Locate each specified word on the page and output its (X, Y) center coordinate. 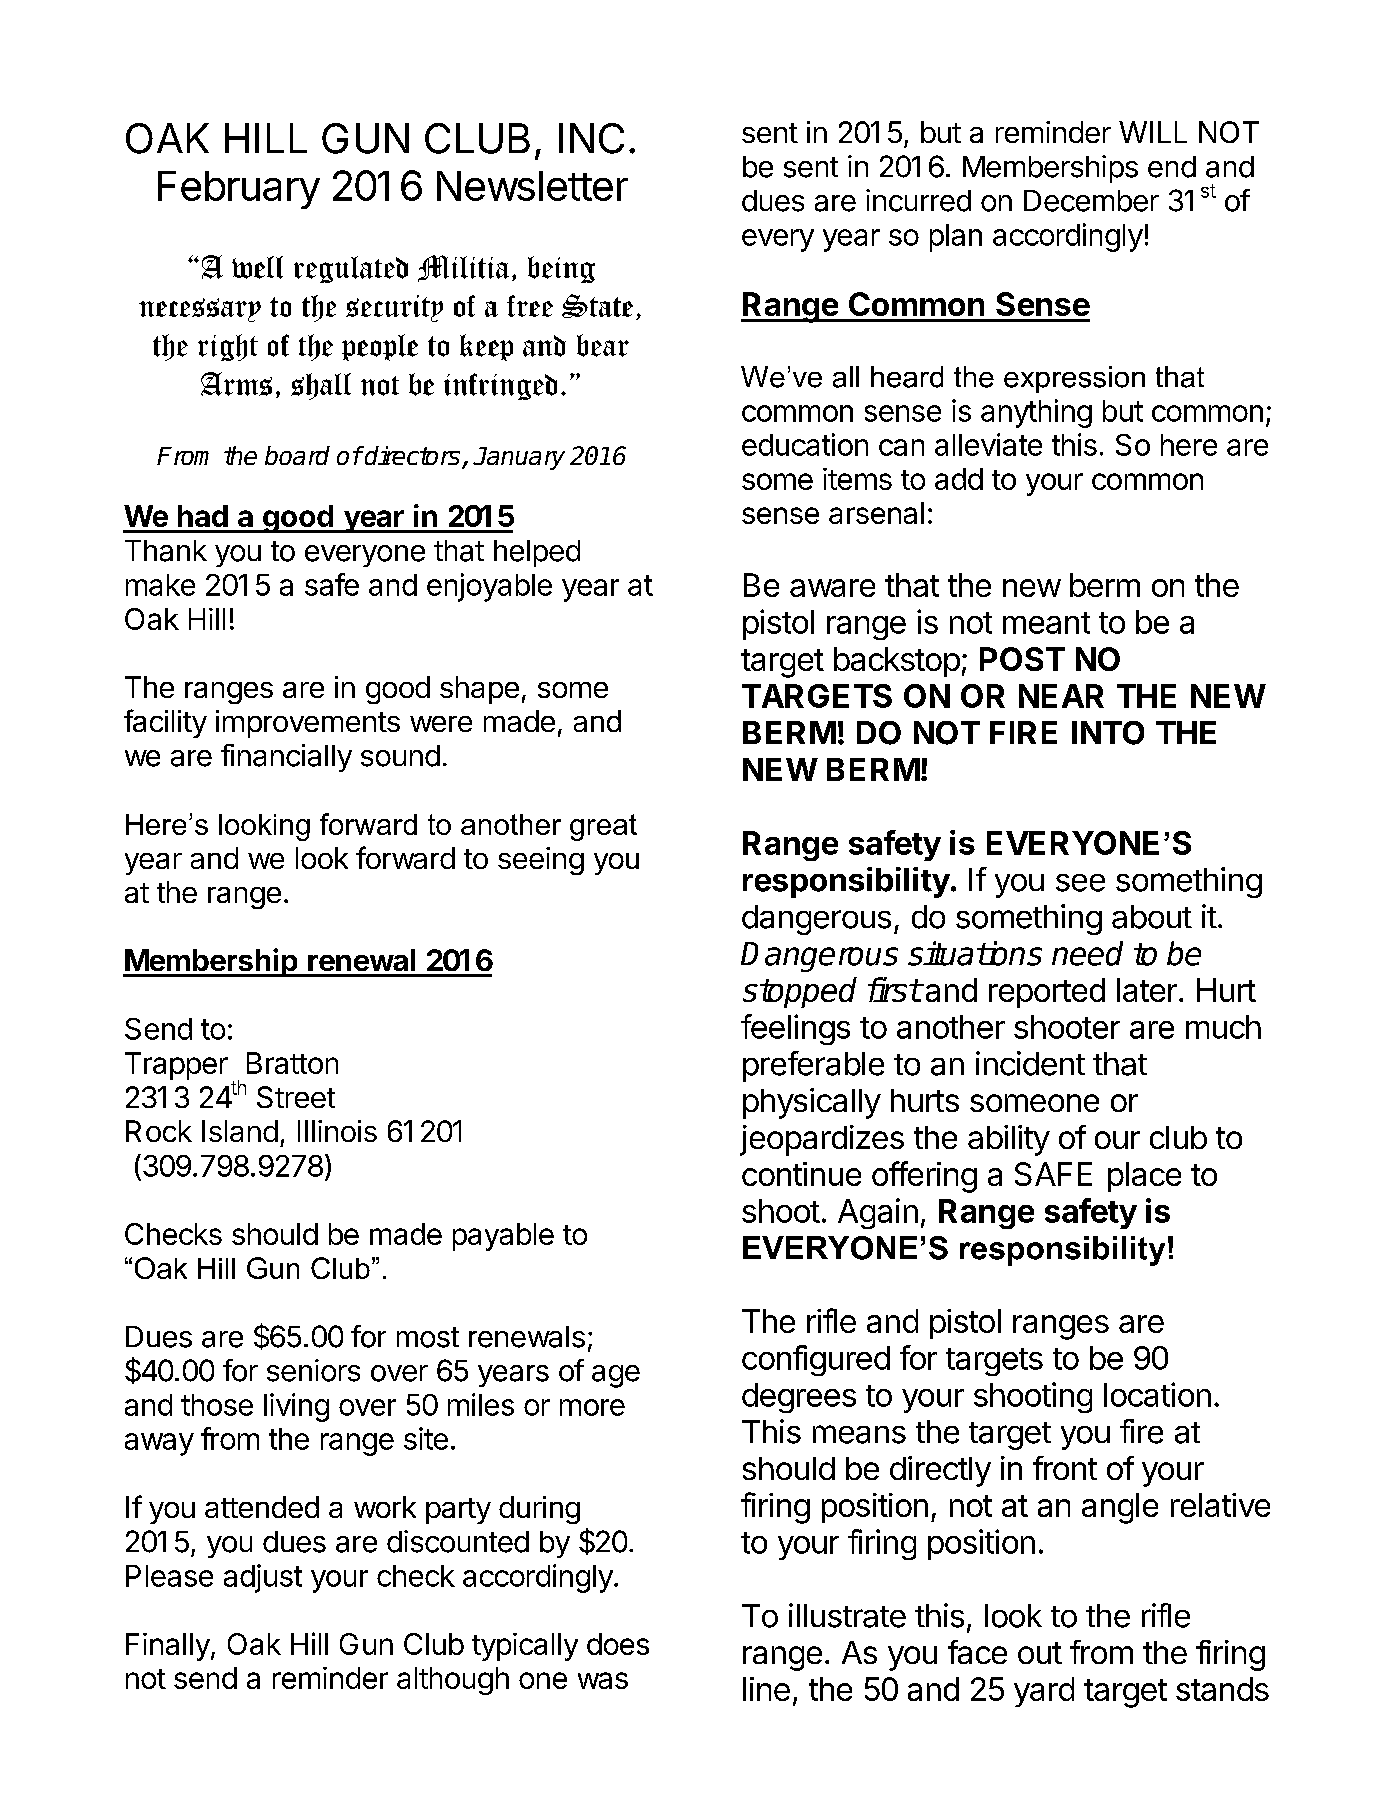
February (239, 190)
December (1091, 201)
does (618, 1644)
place (1144, 1177)
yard (1044, 1692)
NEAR (1061, 696)
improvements (308, 724)
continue (801, 1174)
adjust (263, 1578)
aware (832, 588)
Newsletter (532, 186)
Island (240, 1131)
